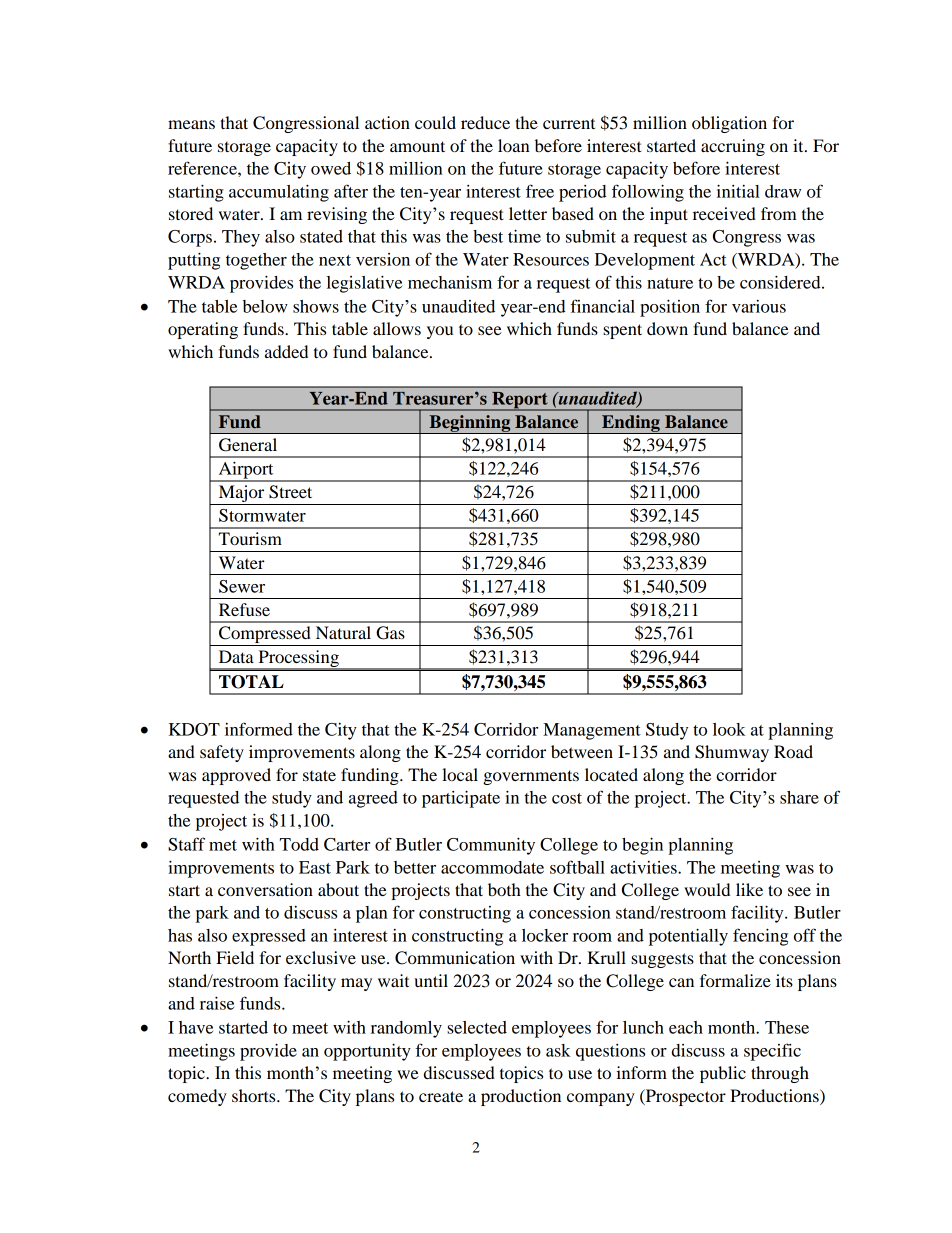 The height and width of the screenshot is (1233, 952). What do you see at coordinates (390, 633) in the screenshot?
I see `Gas` at bounding box center [390, 633].
